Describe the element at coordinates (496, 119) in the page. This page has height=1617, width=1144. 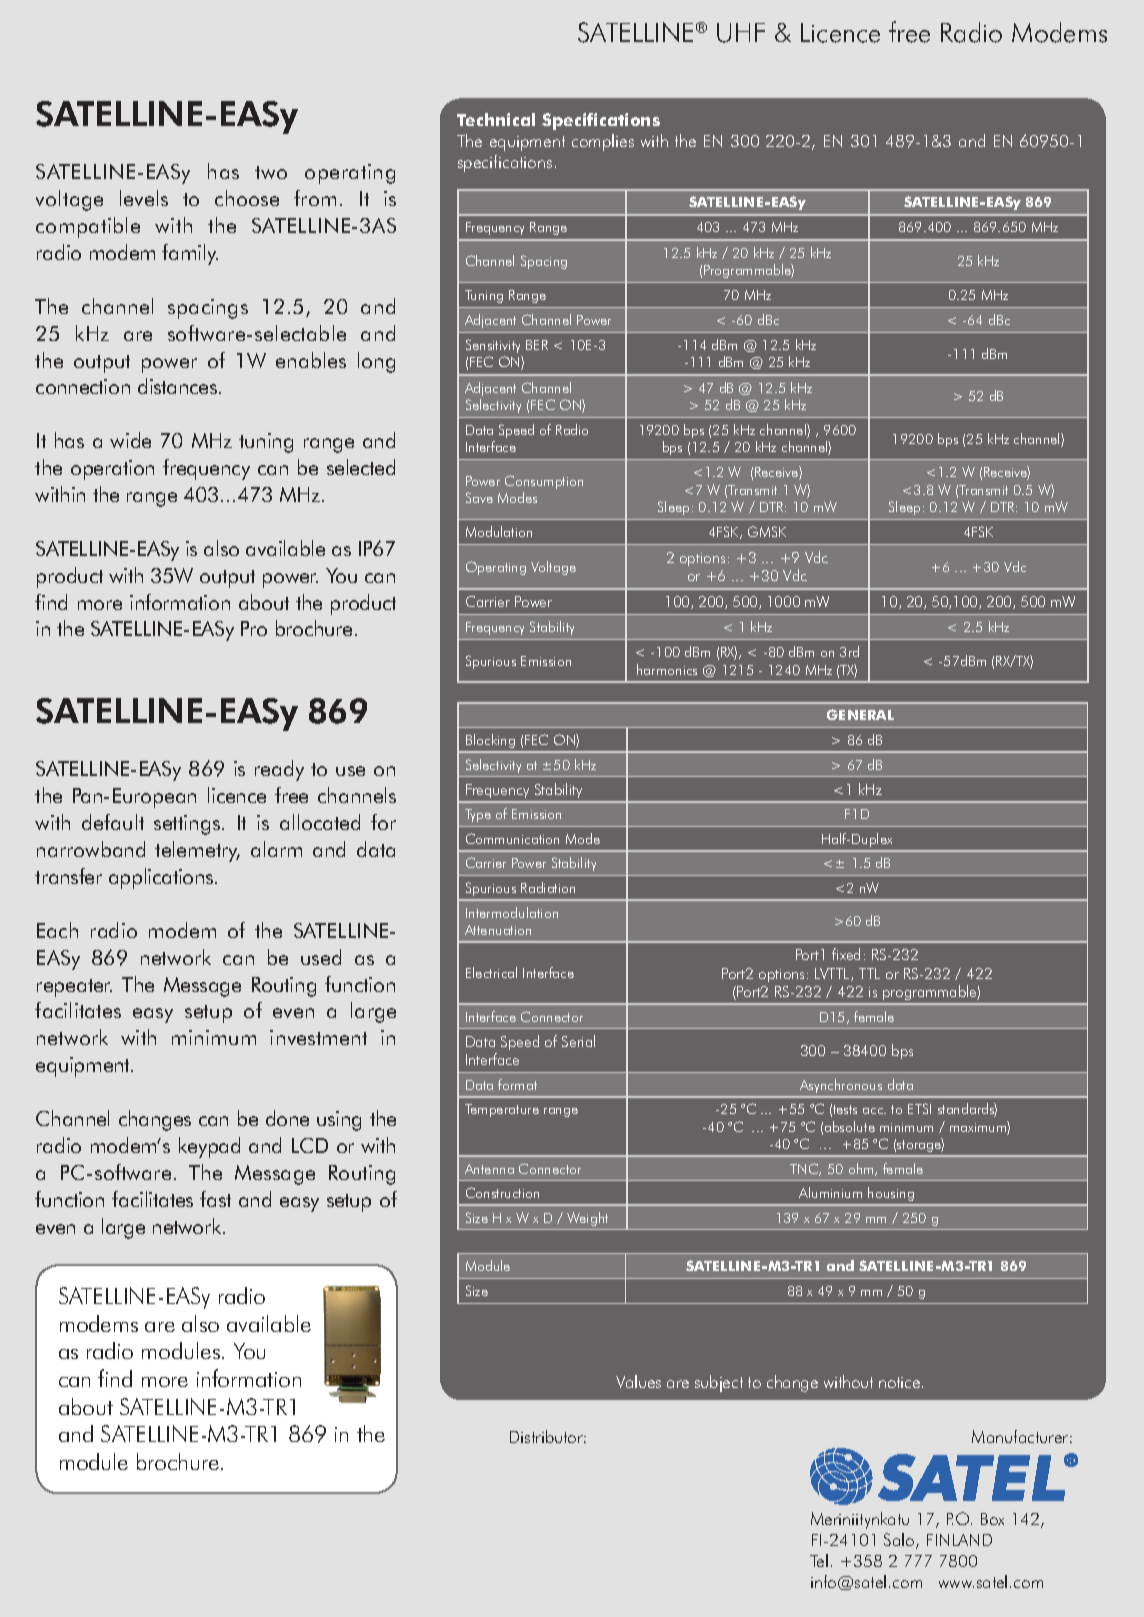
I see `Technical` at that location.
